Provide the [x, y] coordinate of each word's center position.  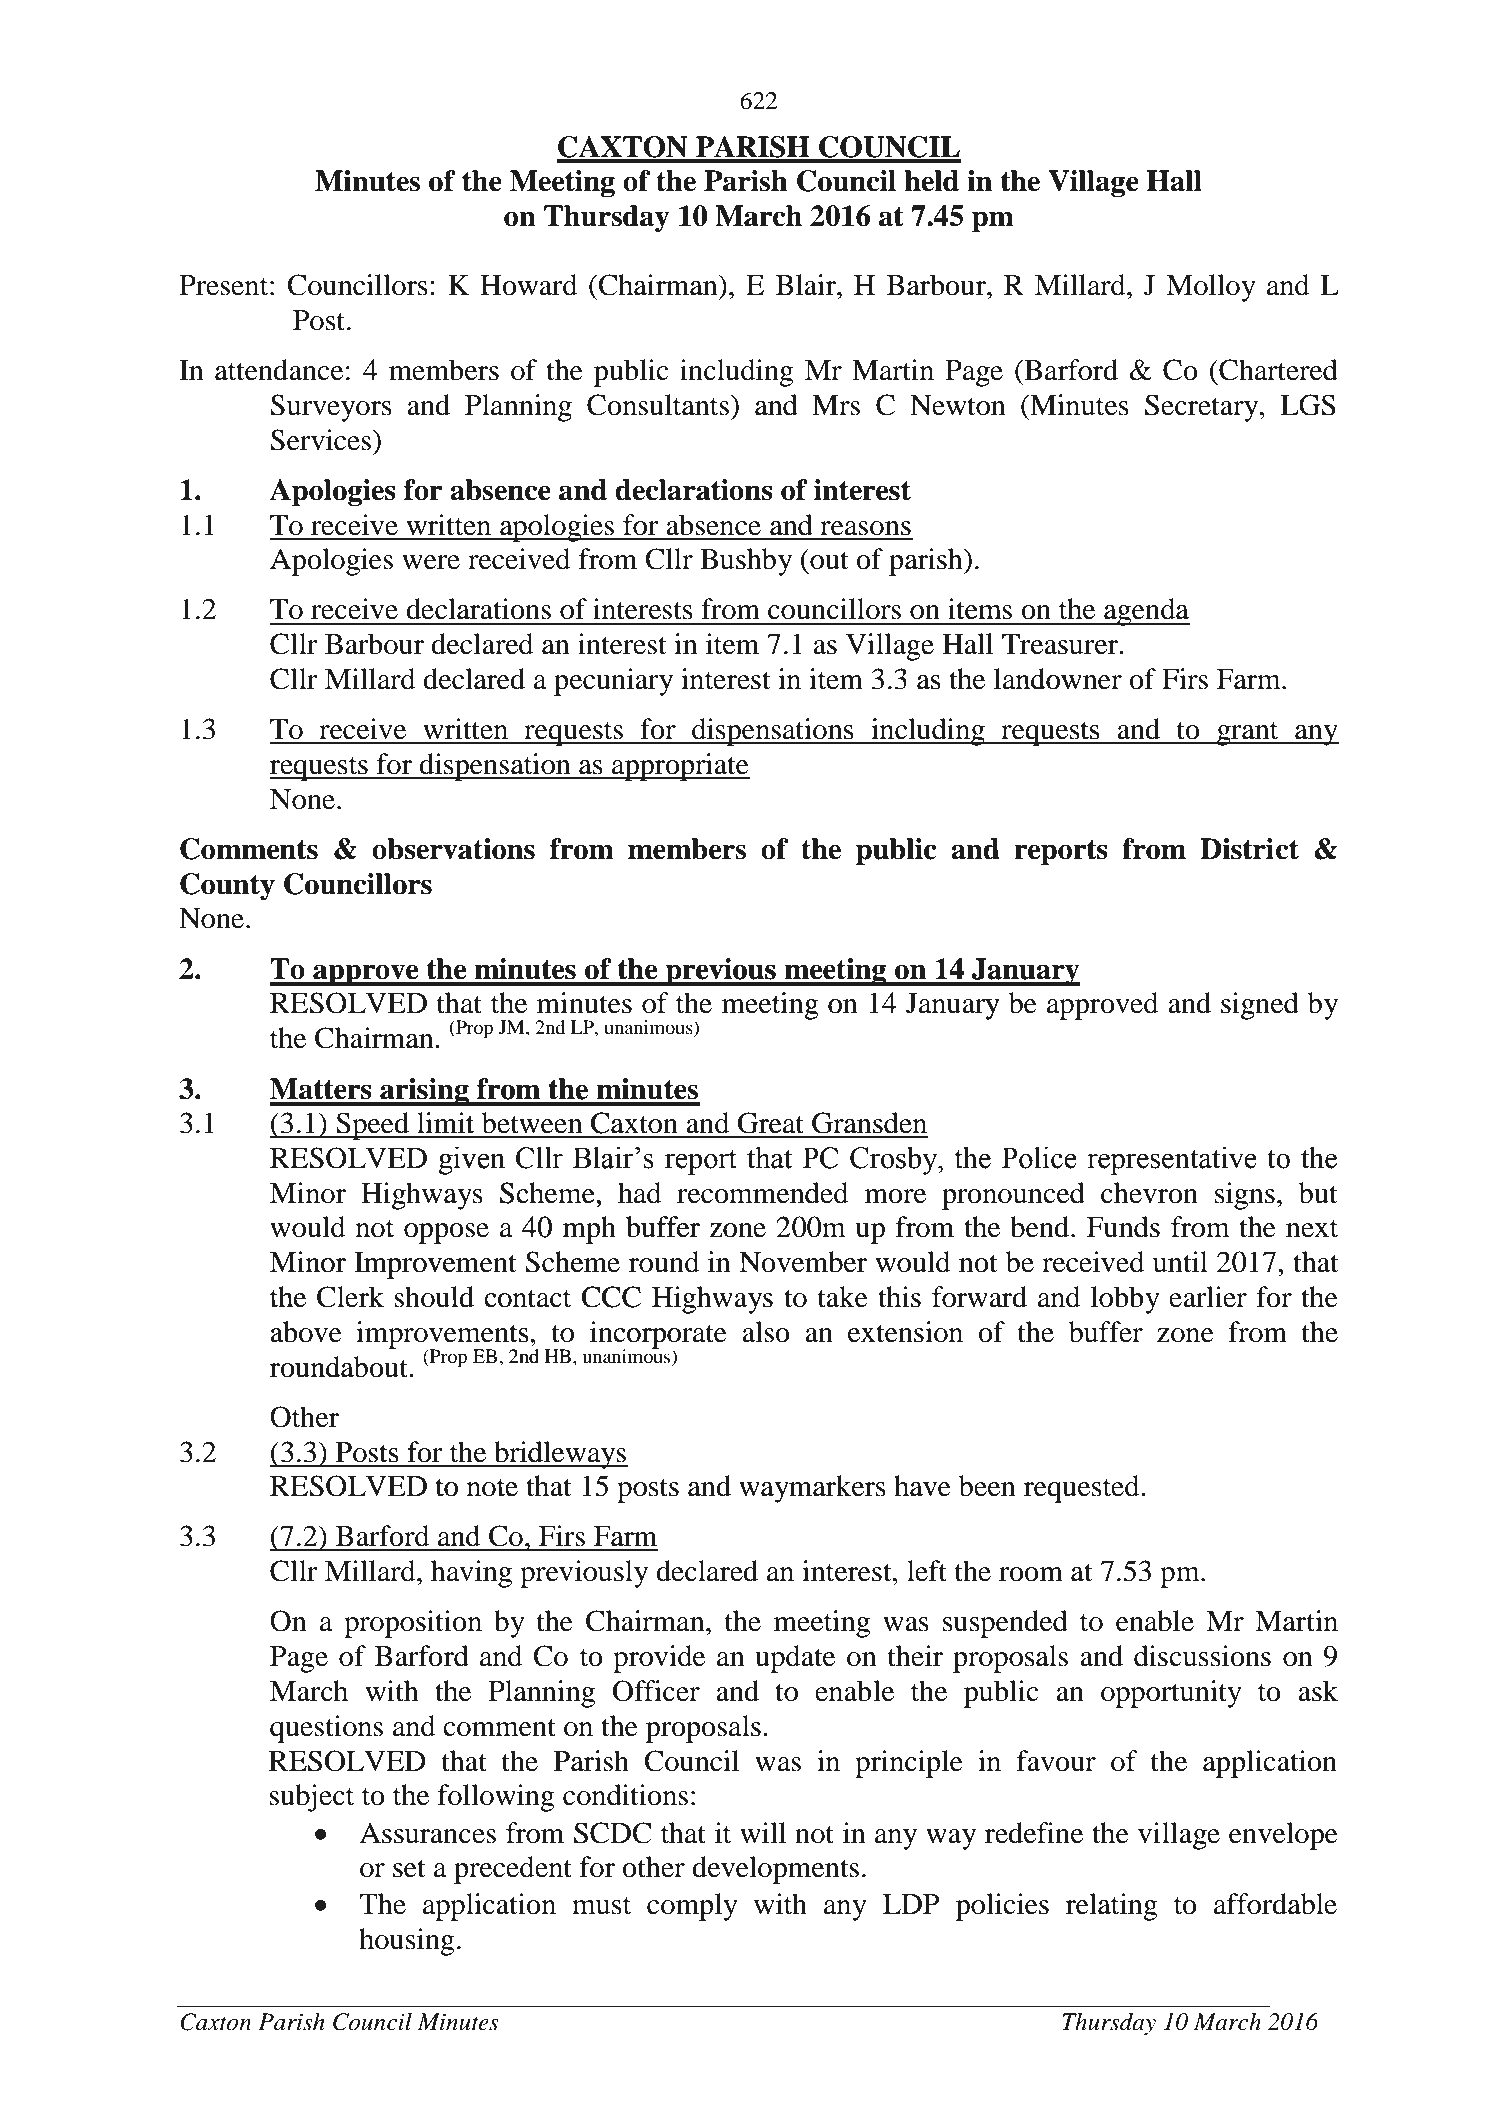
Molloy [1211, 288]
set [409, 1868]
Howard [528, 285]
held [931, 181]
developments [775, 1870]
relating [1112, 1907]
